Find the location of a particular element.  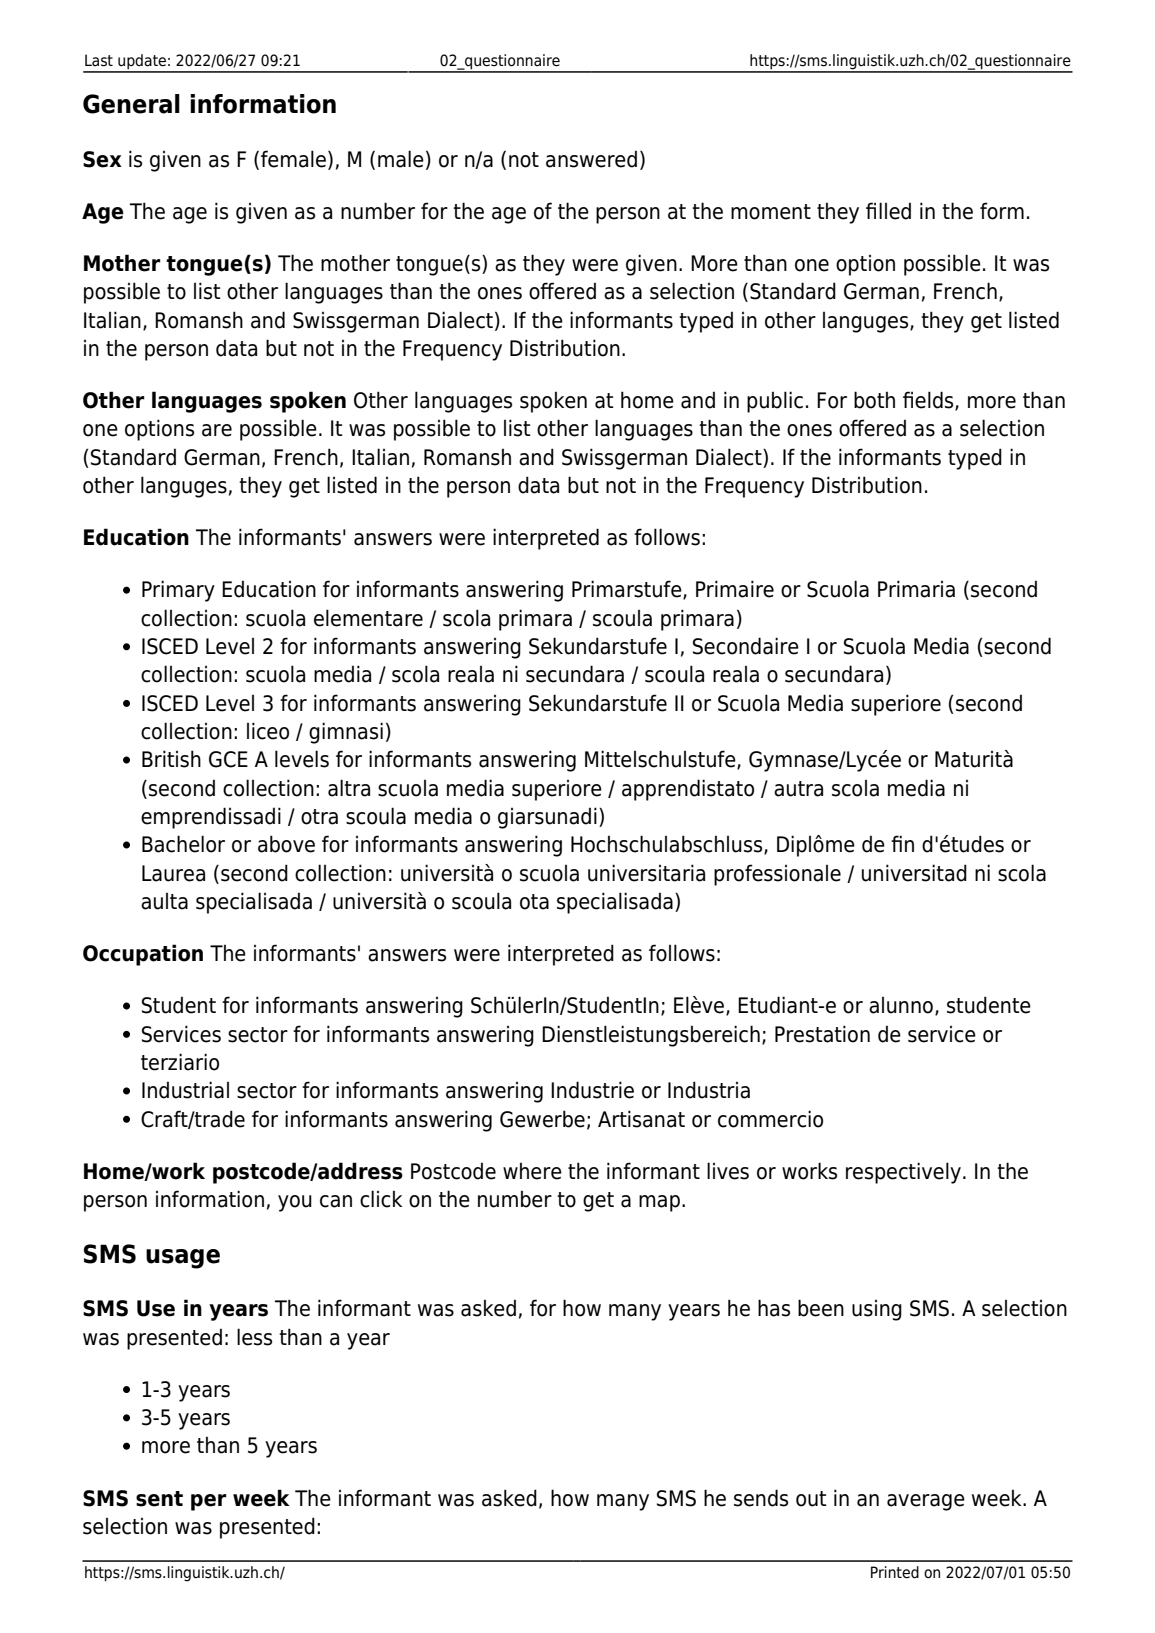

ota is located at coordinates (534, 902).
